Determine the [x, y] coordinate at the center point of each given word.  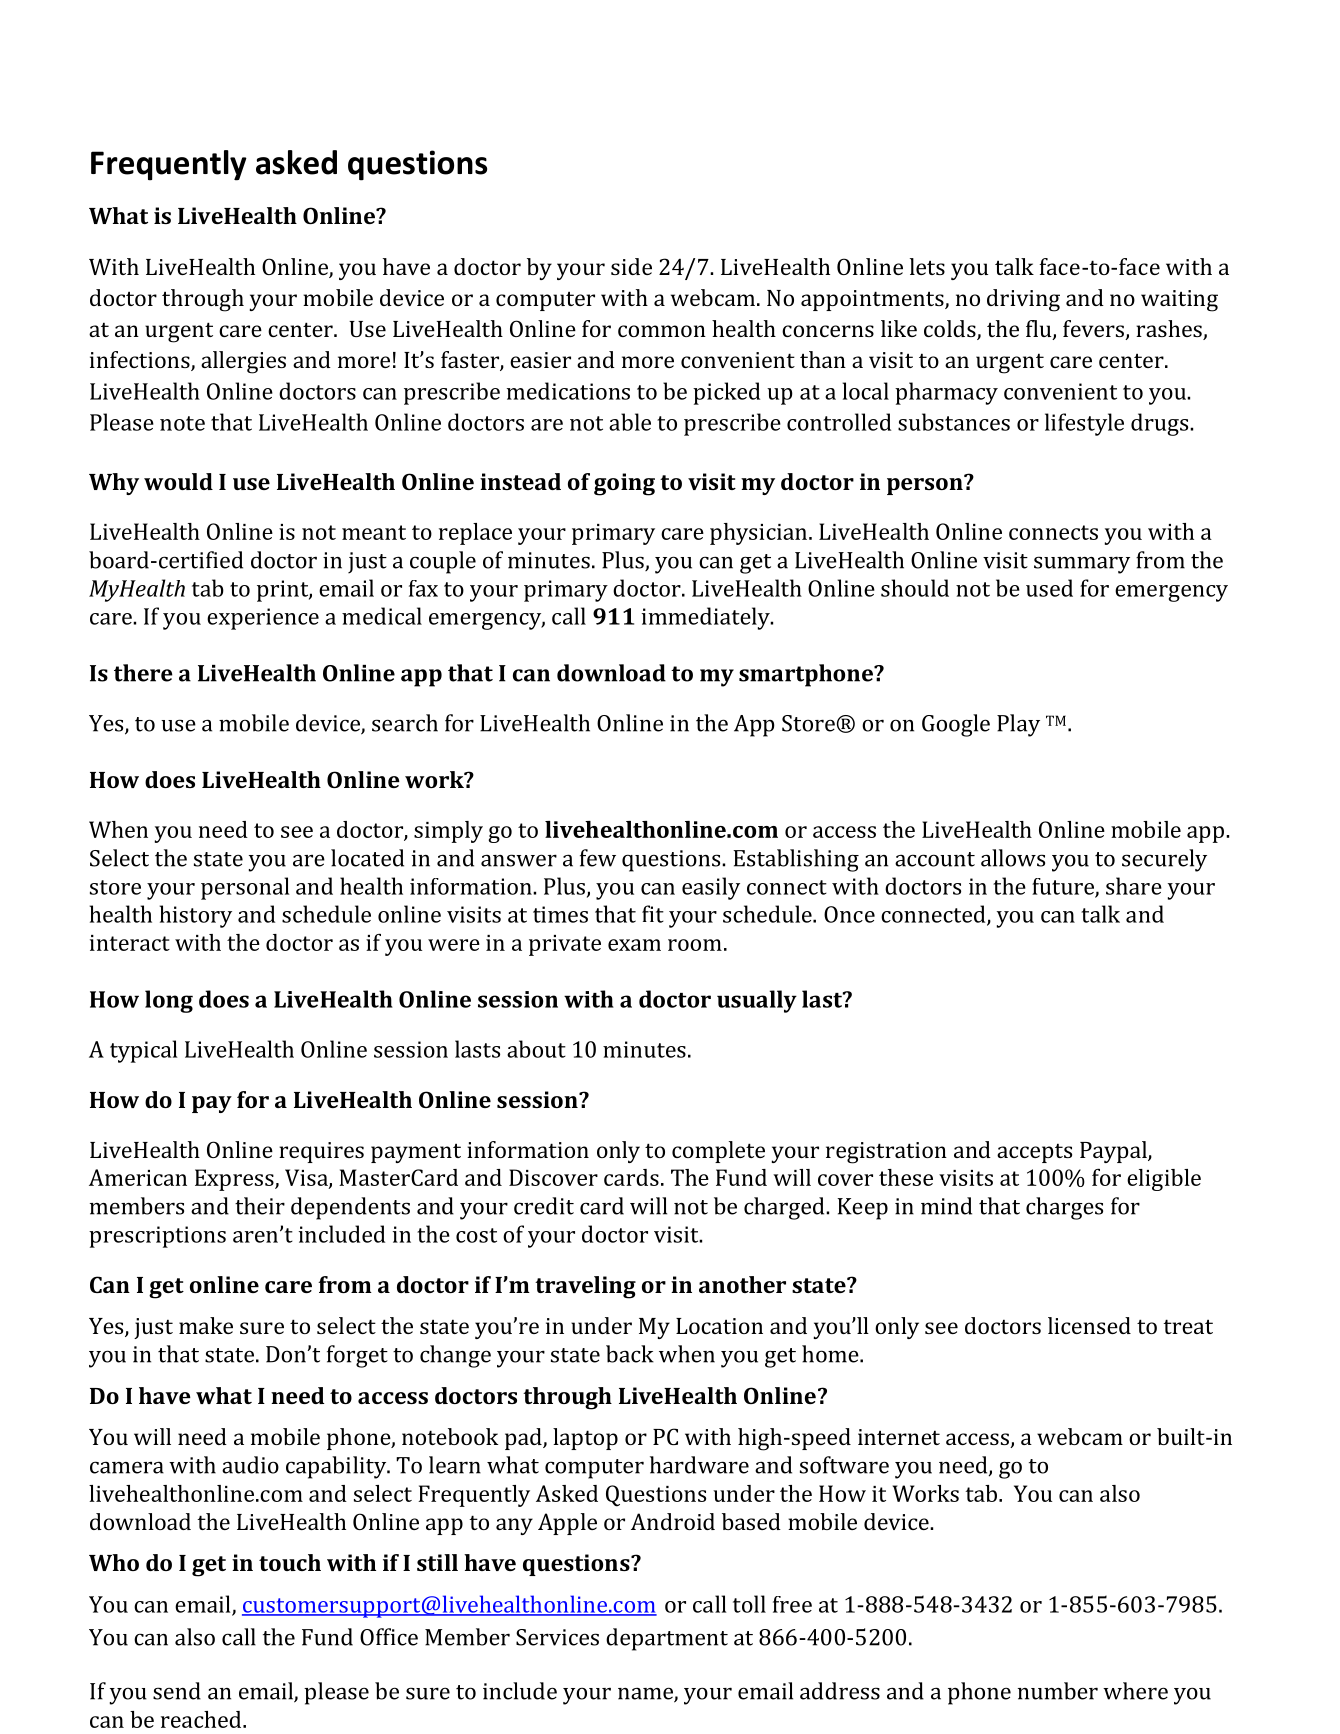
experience [263, 619]
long [169, 1001]
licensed [1089, 1325]
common [662, 331]
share [1134, 886]
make [206, 1325]
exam [634, 945]
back [630, 1354]
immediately [707, 618]
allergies [243, 362]
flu [1040, 330]
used [1049, 588]
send [177, 1691]
